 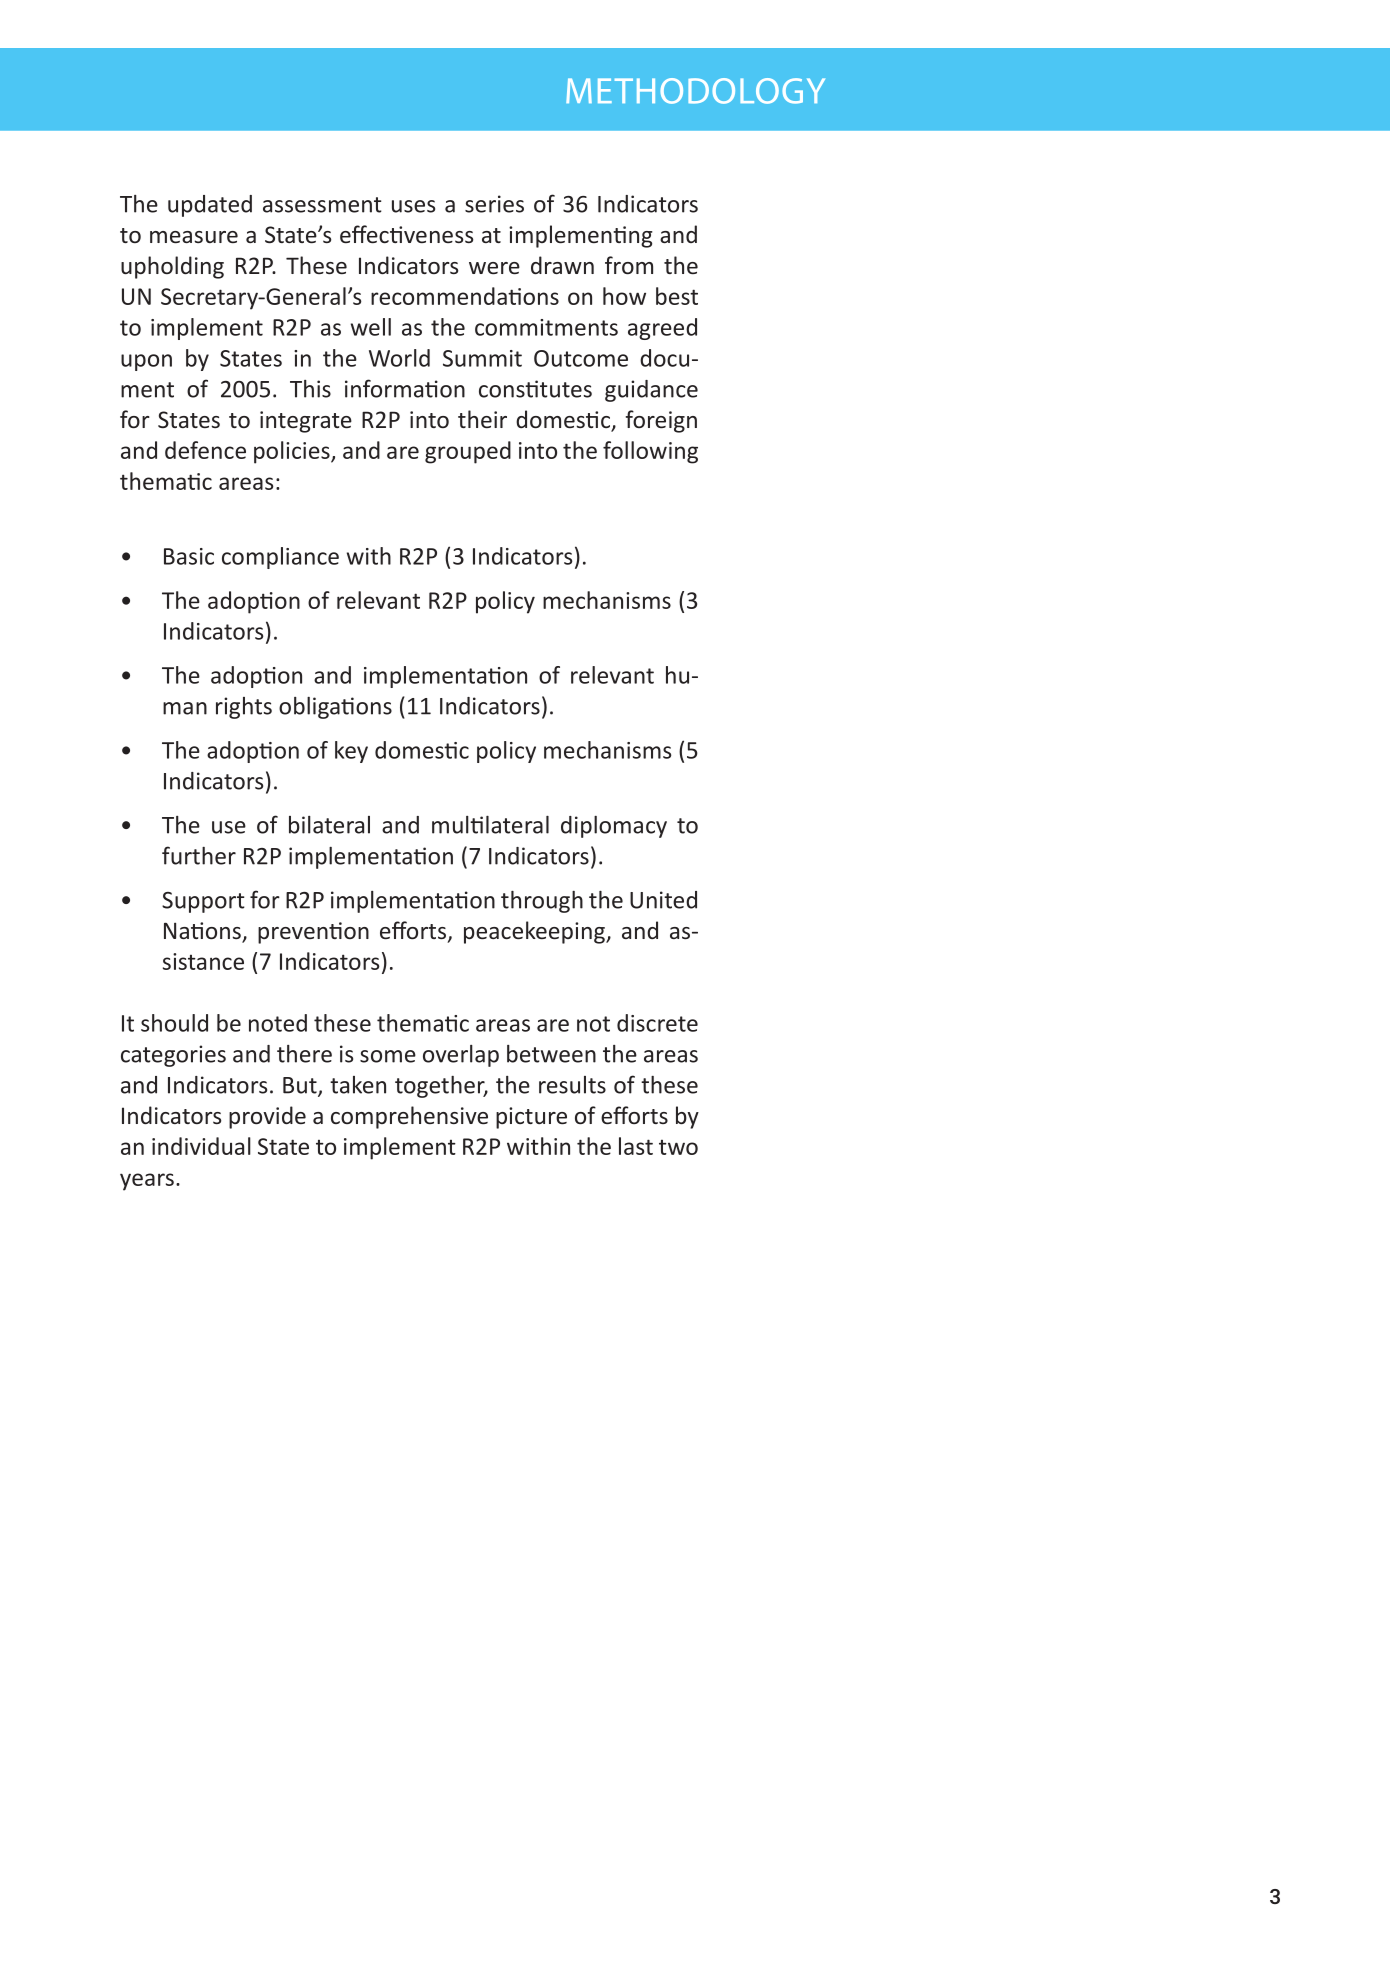 What do you see at coordinates (636, 1146) in the screenshot?
I see `last` at bounding box center [636, 1146].
